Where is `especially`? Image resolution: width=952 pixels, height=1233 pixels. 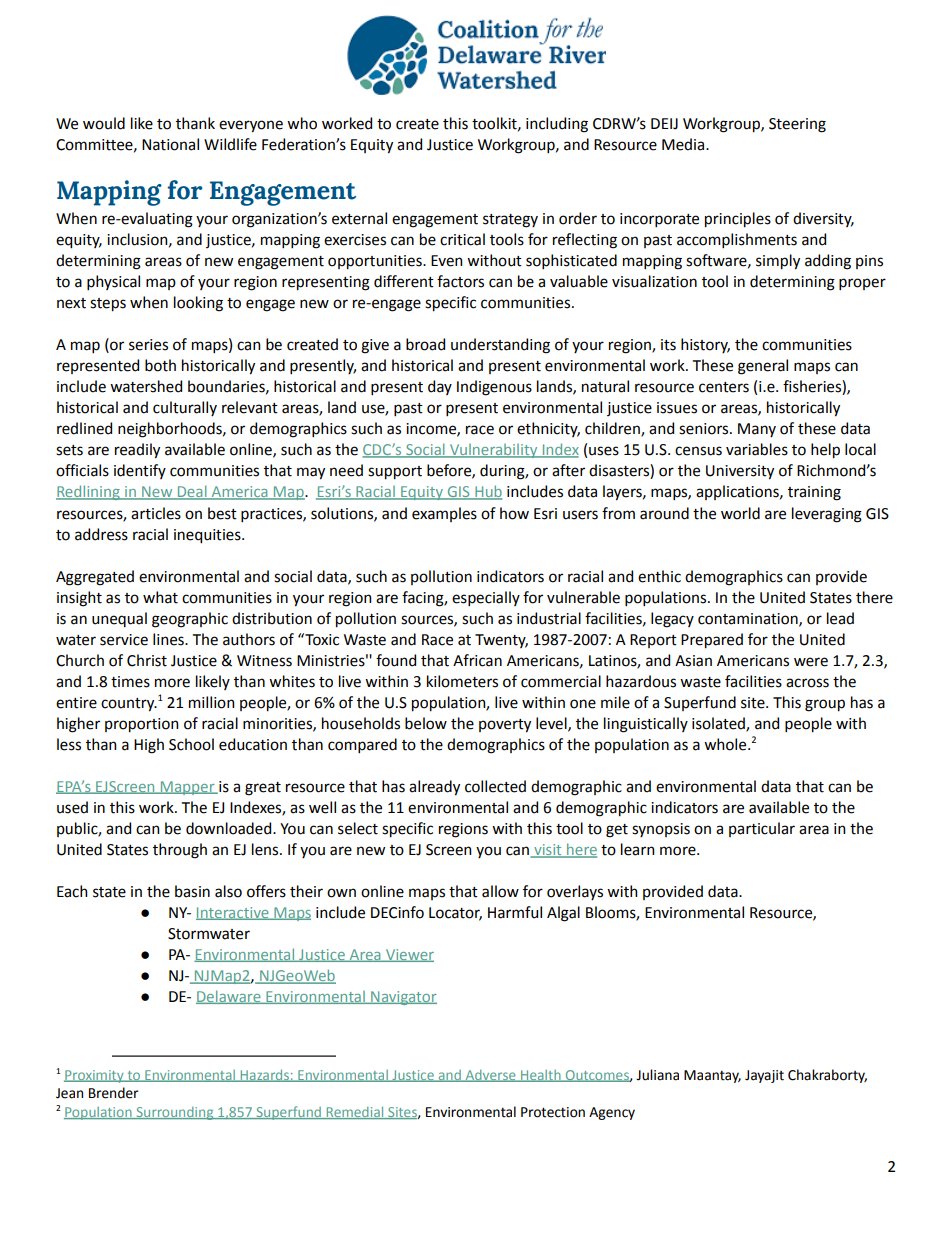 especially is located at coordinates (486, 598).
